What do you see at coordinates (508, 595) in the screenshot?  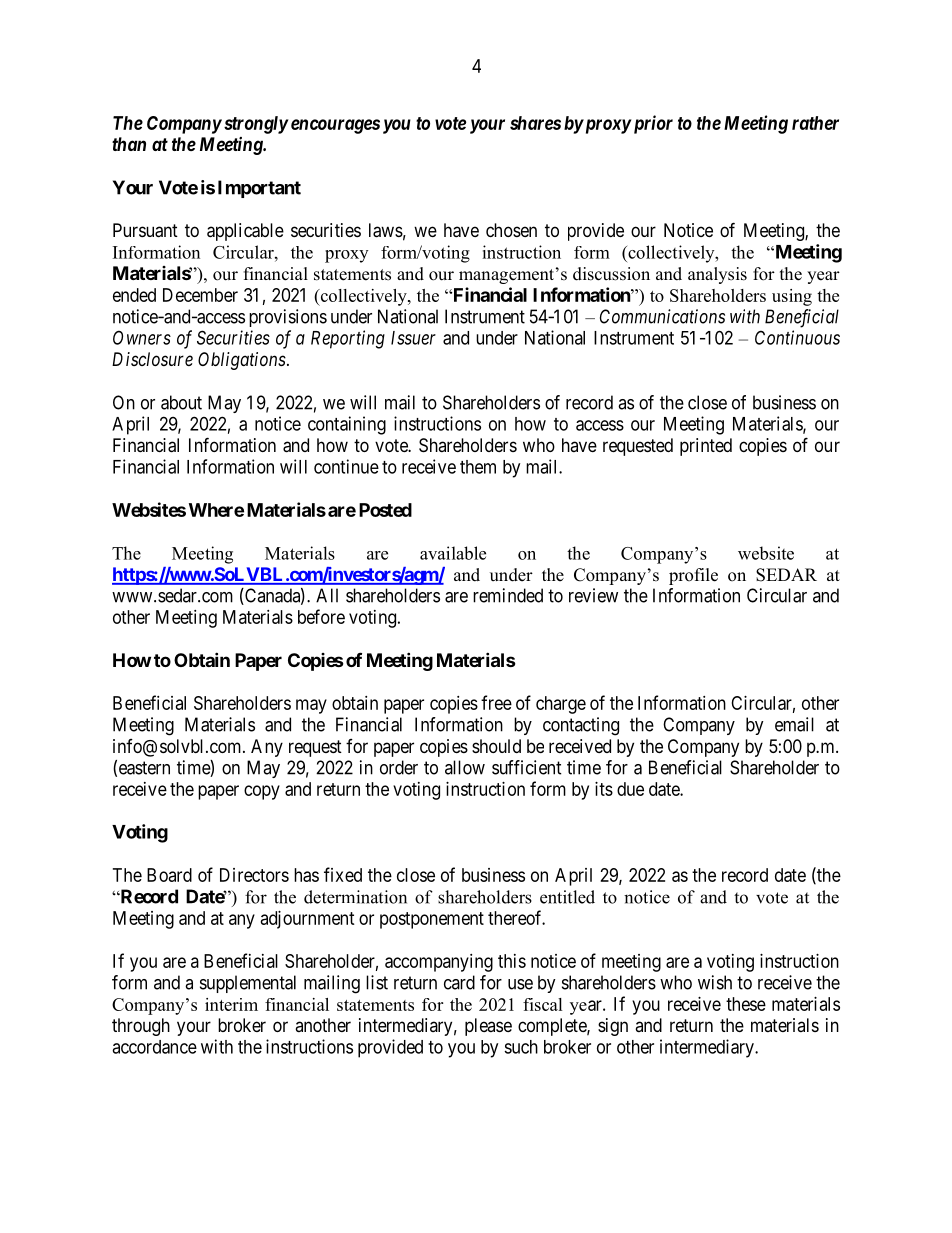 I see `reminded` at bounding box center [508, 595].
